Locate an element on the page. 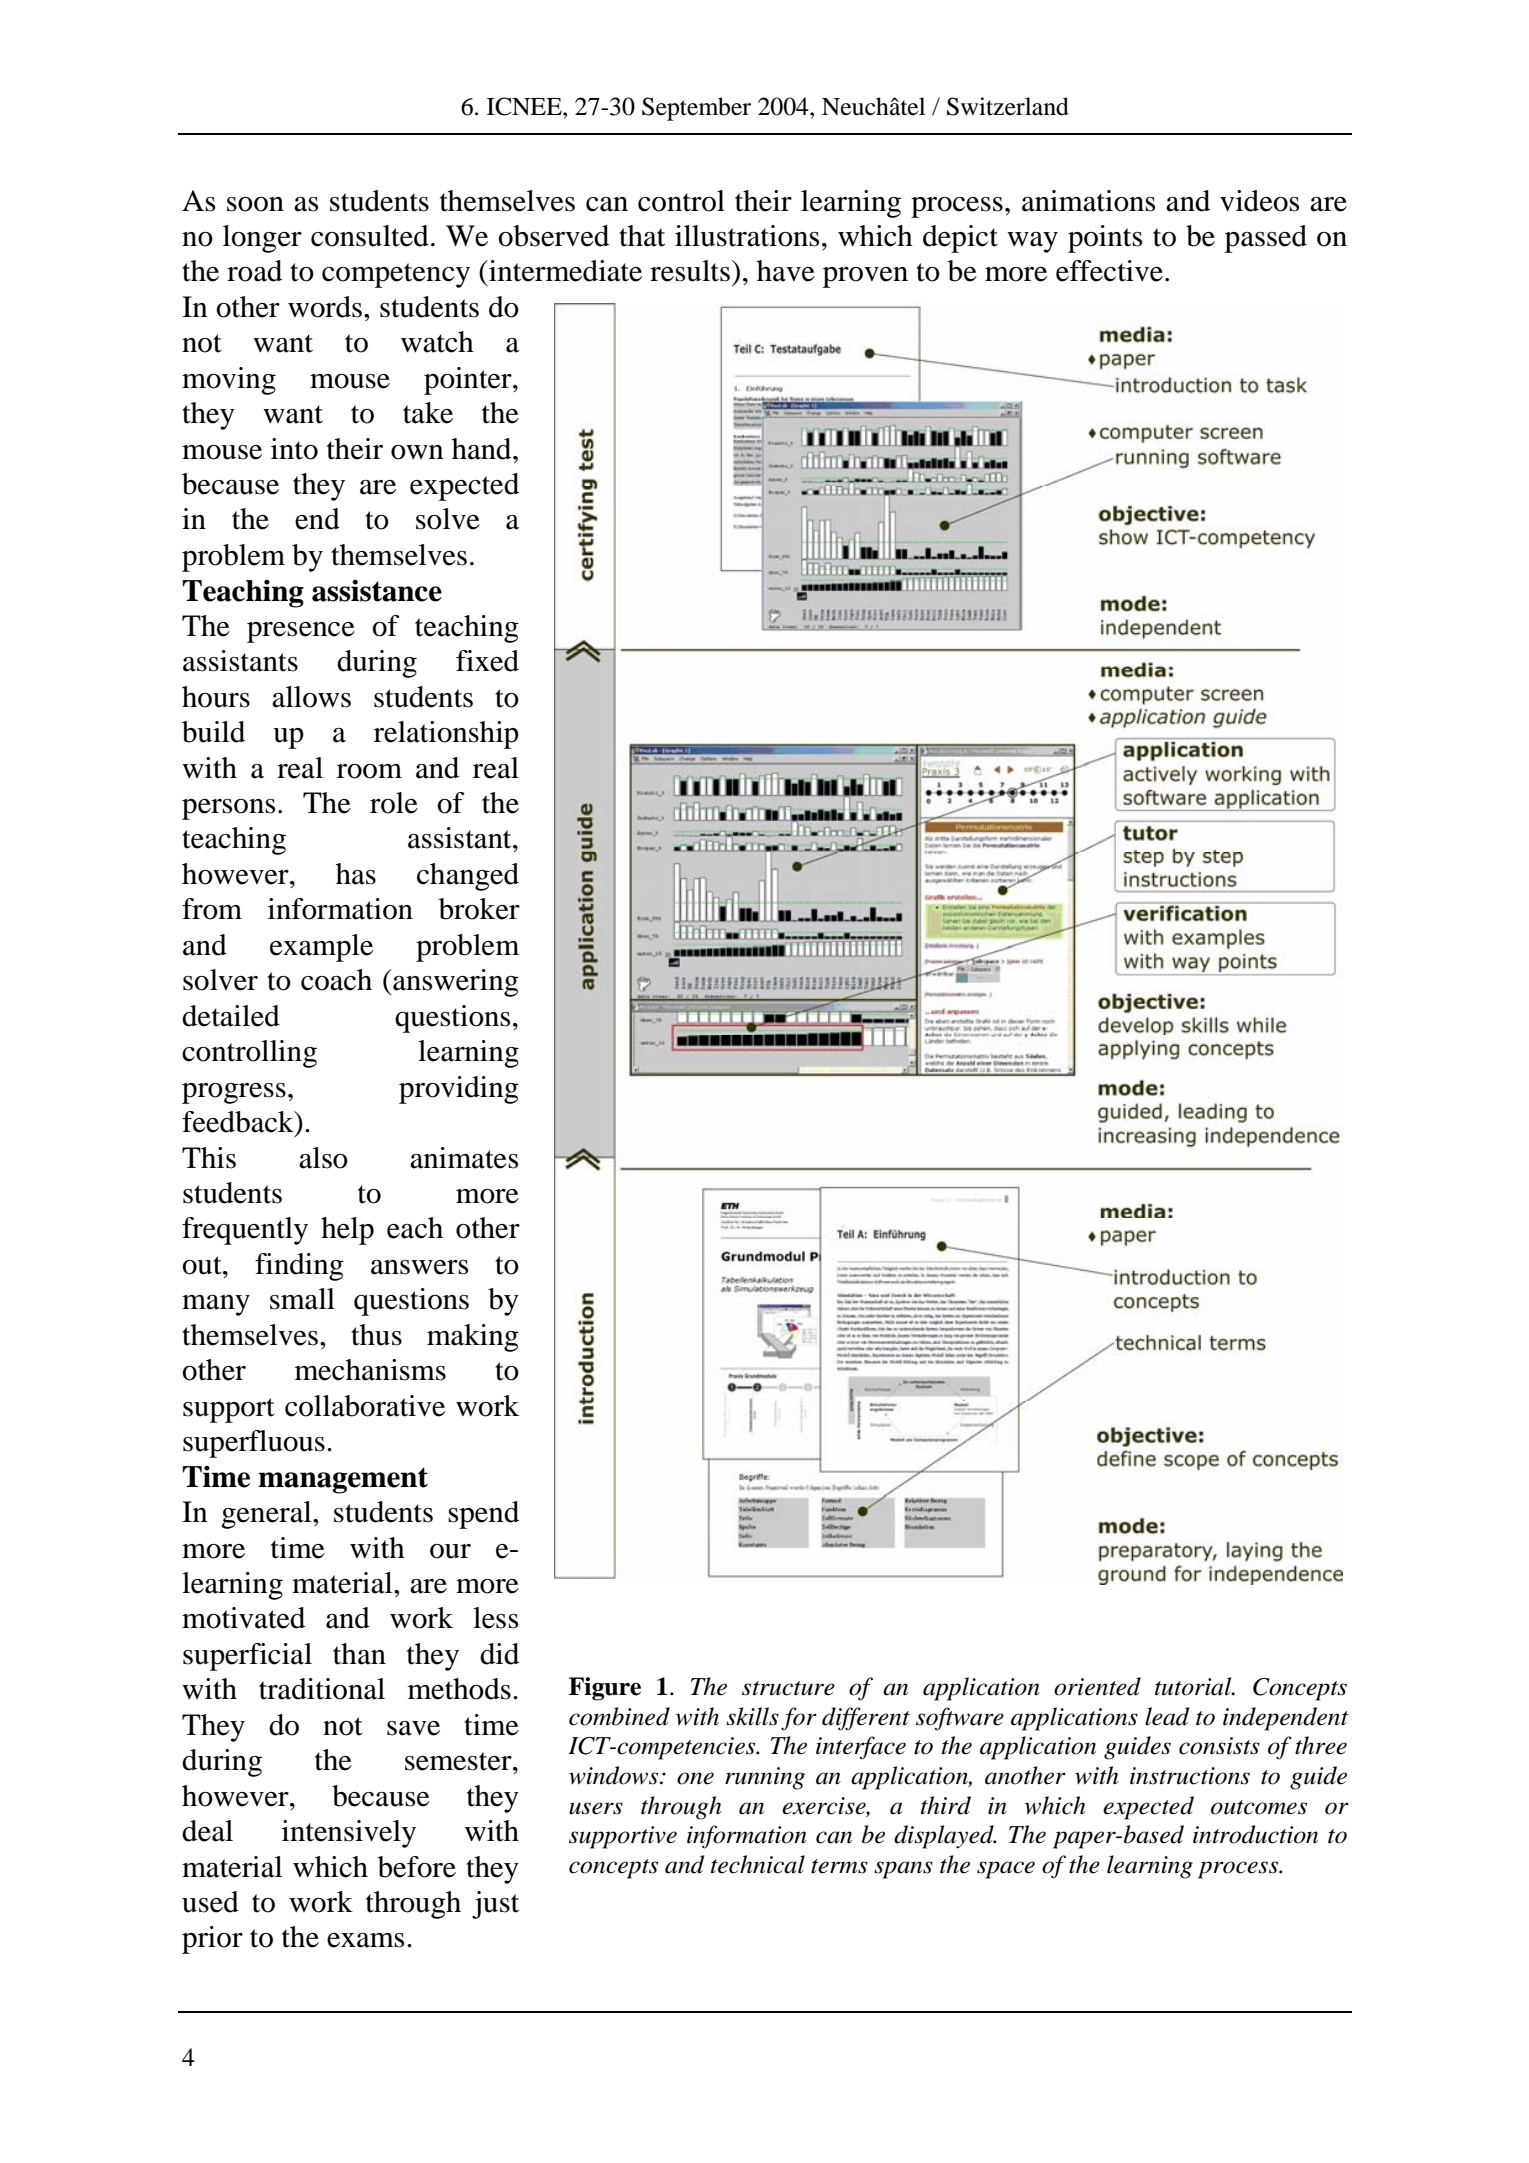  coach is located at coordinates (336, 980).
